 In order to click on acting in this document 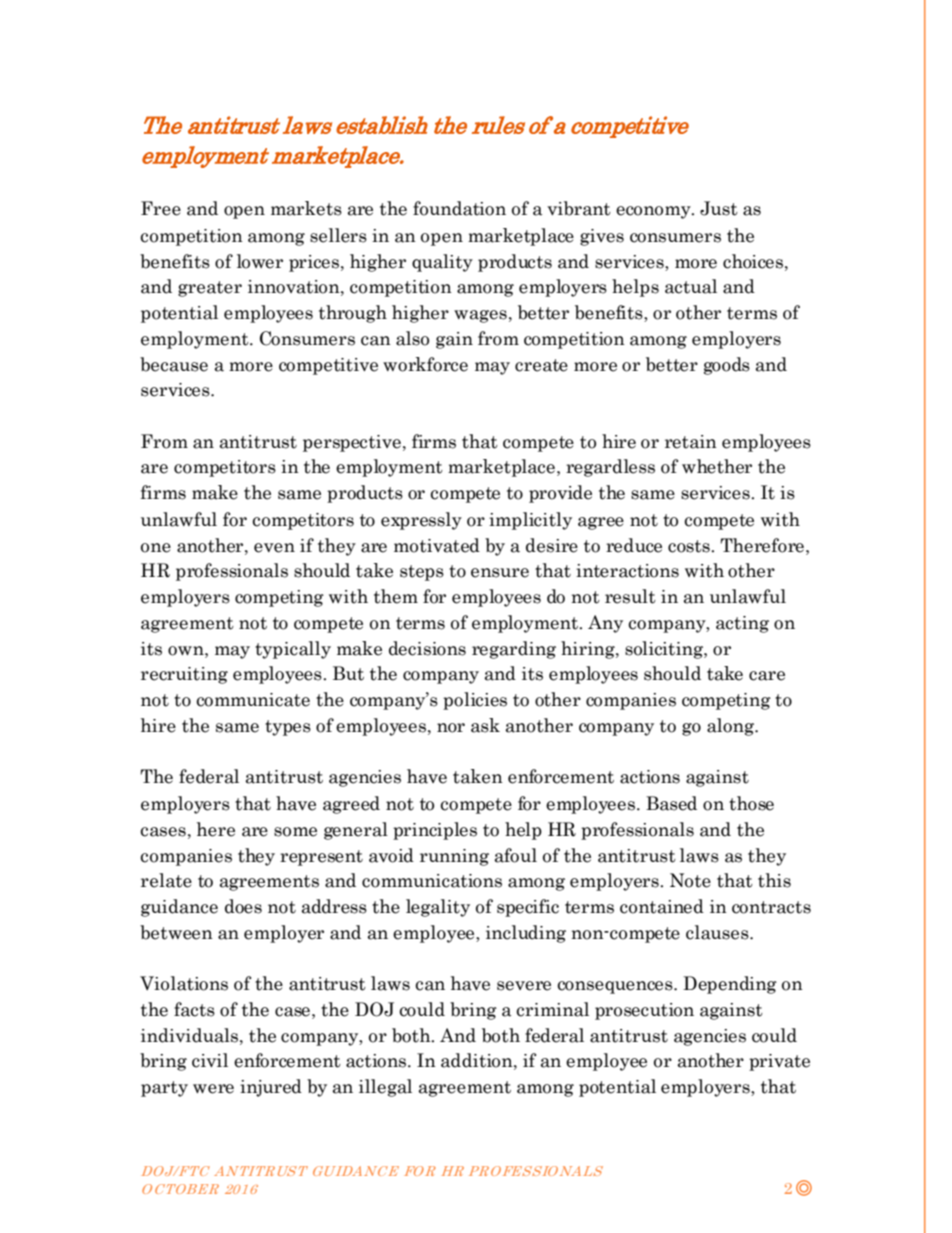, I will do `click(742, 624)`.
